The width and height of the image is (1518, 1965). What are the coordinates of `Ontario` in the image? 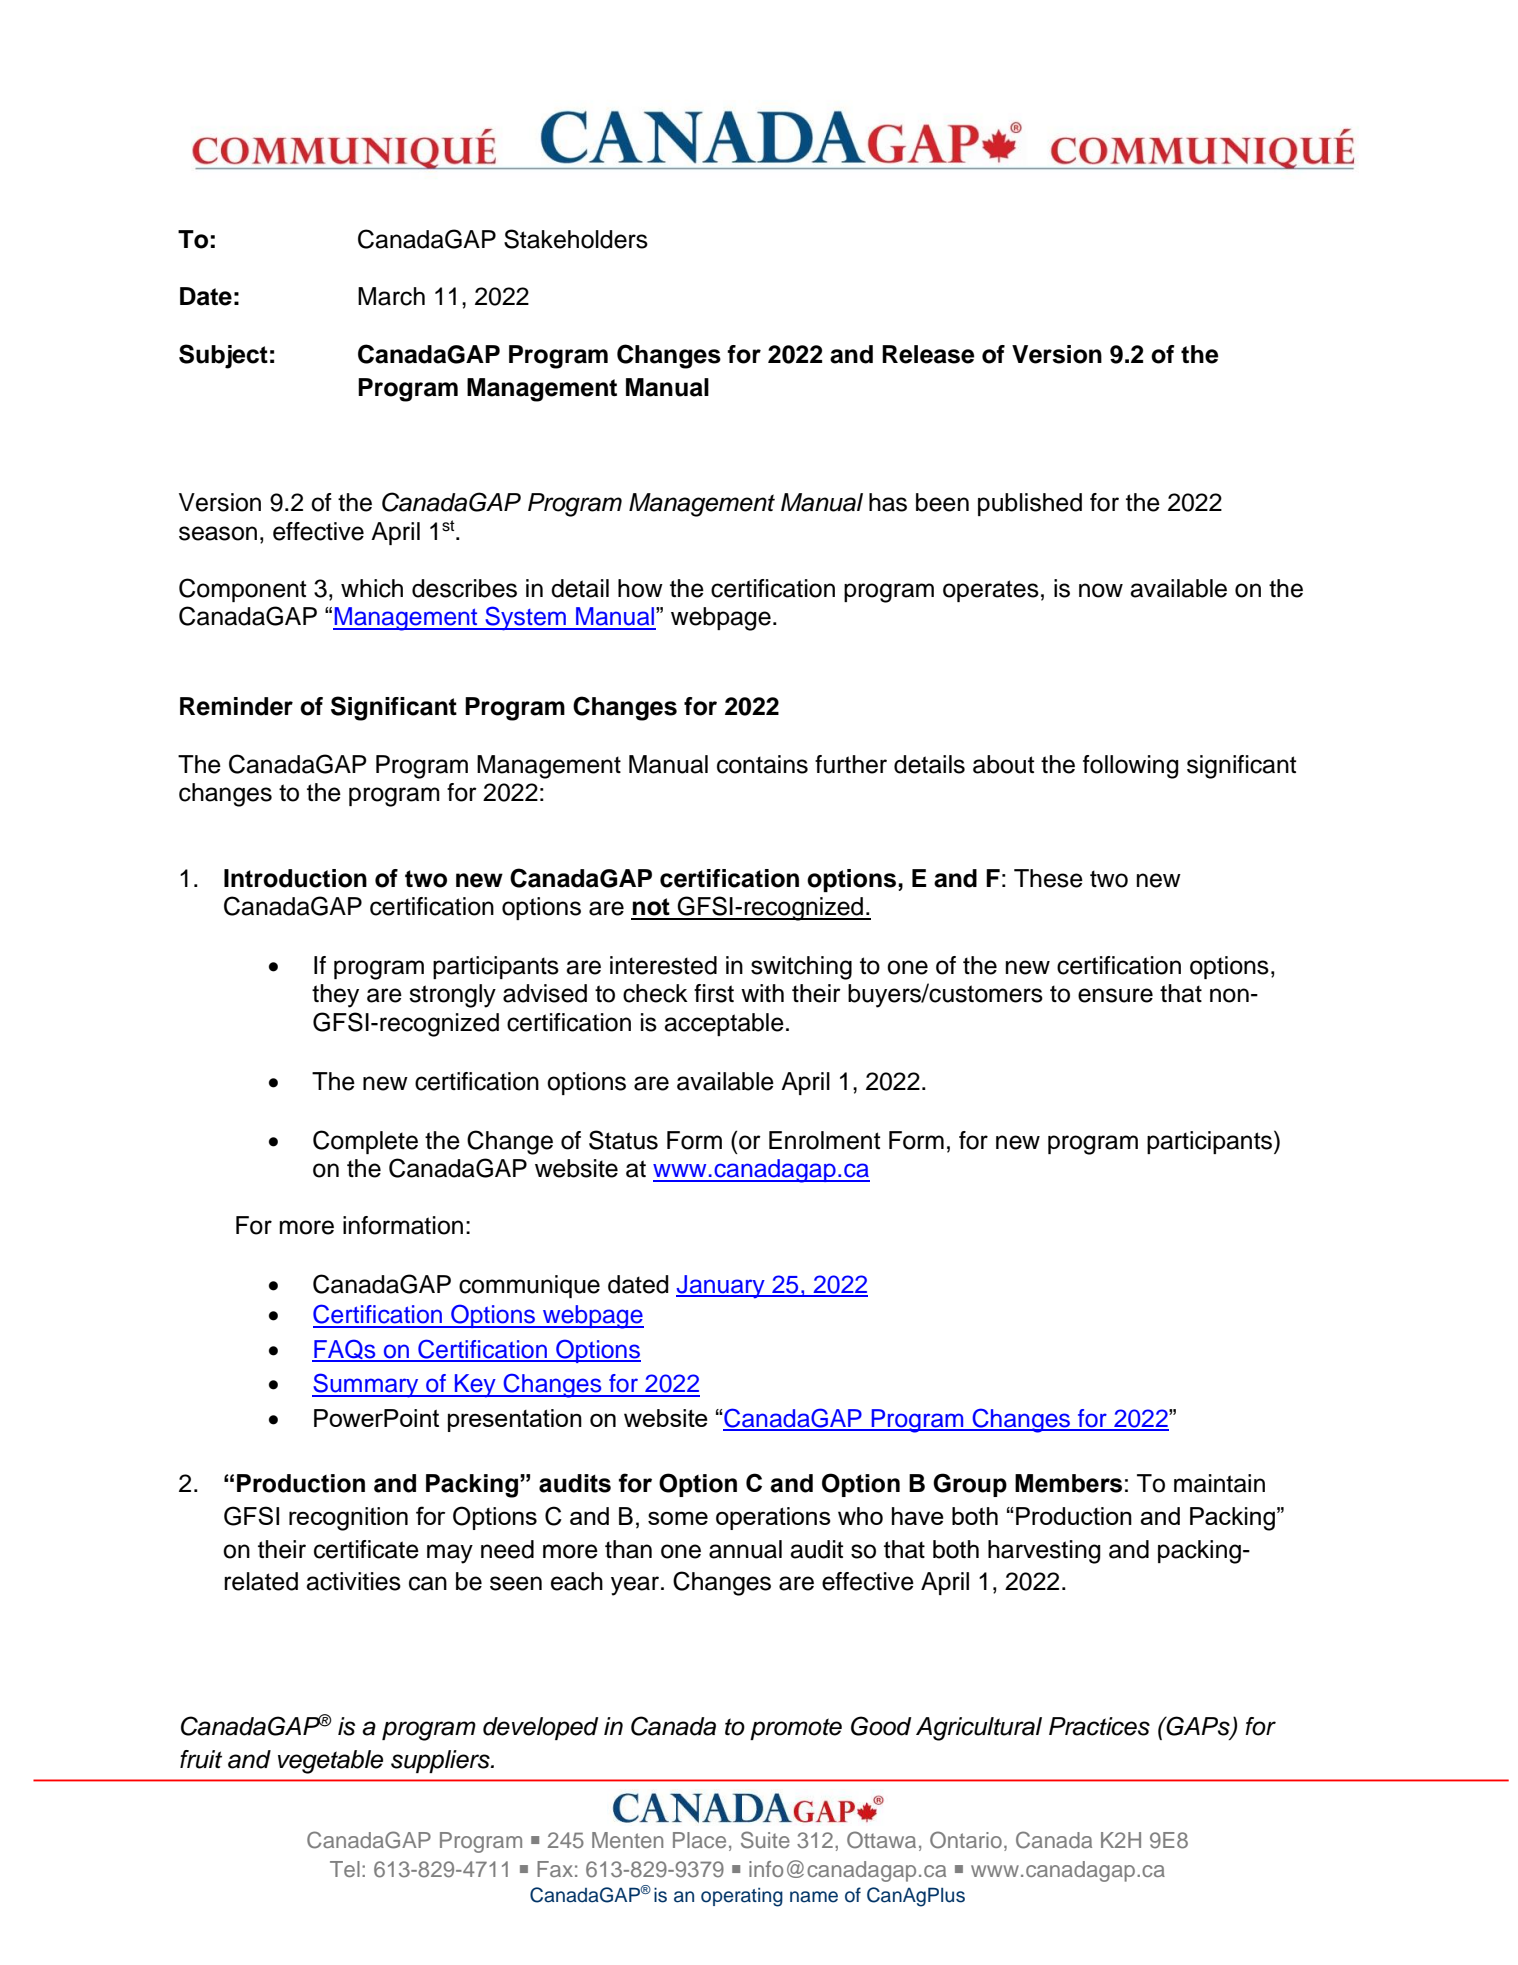 It's located at (966, 1840).
